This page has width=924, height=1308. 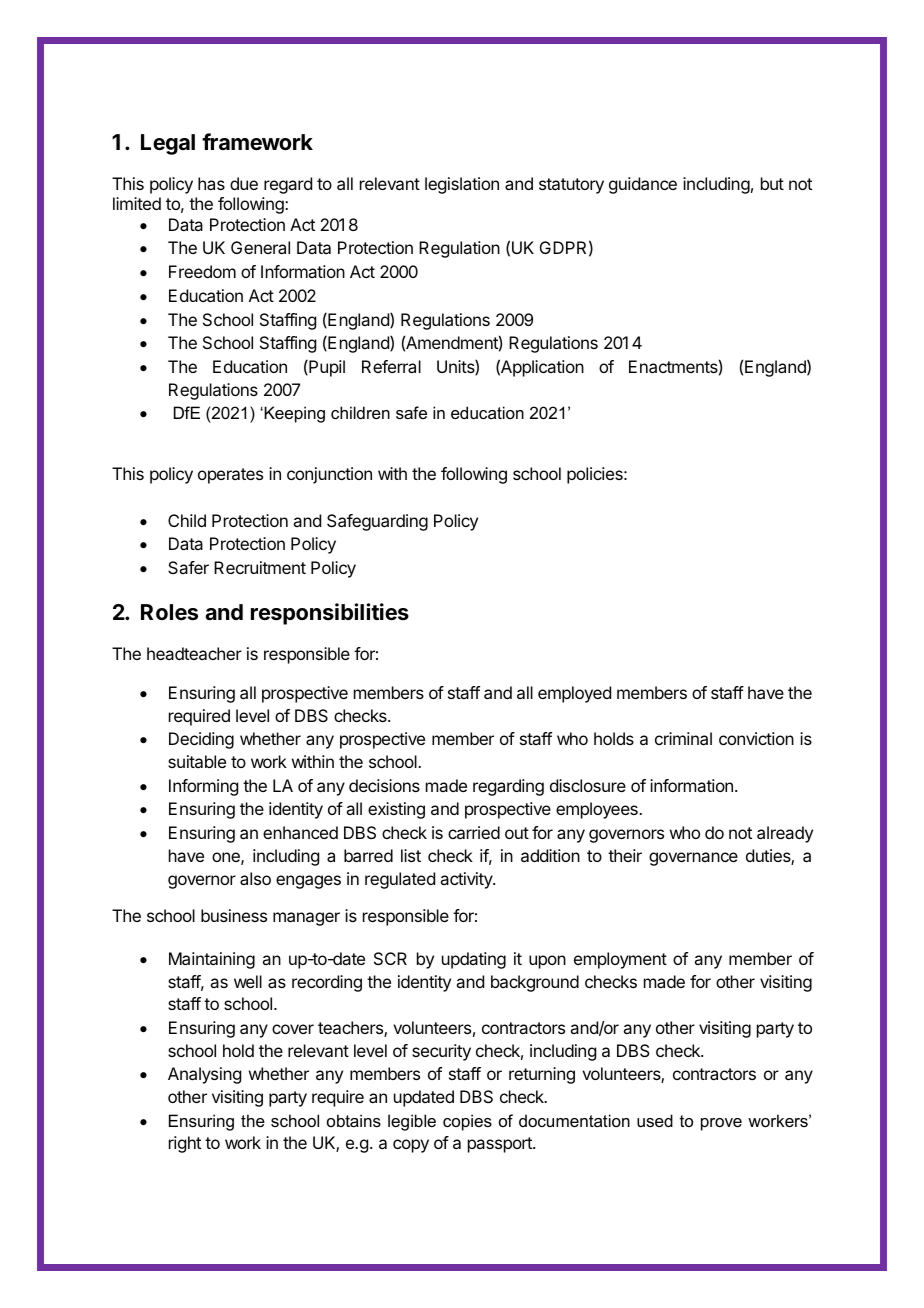 What do you see at coordinates (462, 185) in the page?
I see `legislation` at bounding box center [462, 185].
